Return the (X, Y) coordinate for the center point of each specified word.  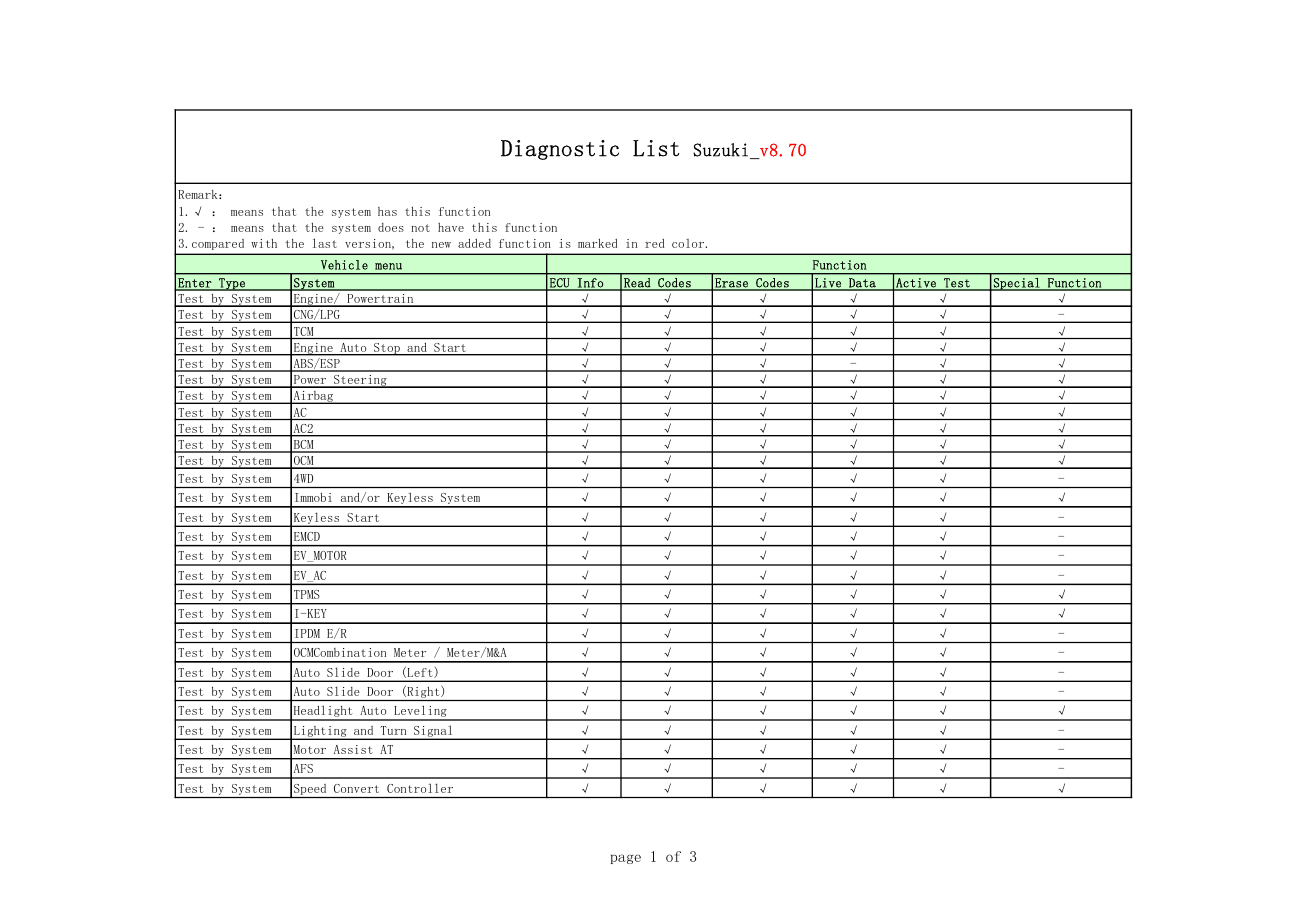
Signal (433, 732)
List (656, 148)
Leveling (420, 712)
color (689, 243)
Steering (360, 381)
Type (232, 284)
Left (420, 672)
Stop (387, 349)
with (264, 243)
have (451, 227)
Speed (310, 789)
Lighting (320, 732)
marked (597, 243)
